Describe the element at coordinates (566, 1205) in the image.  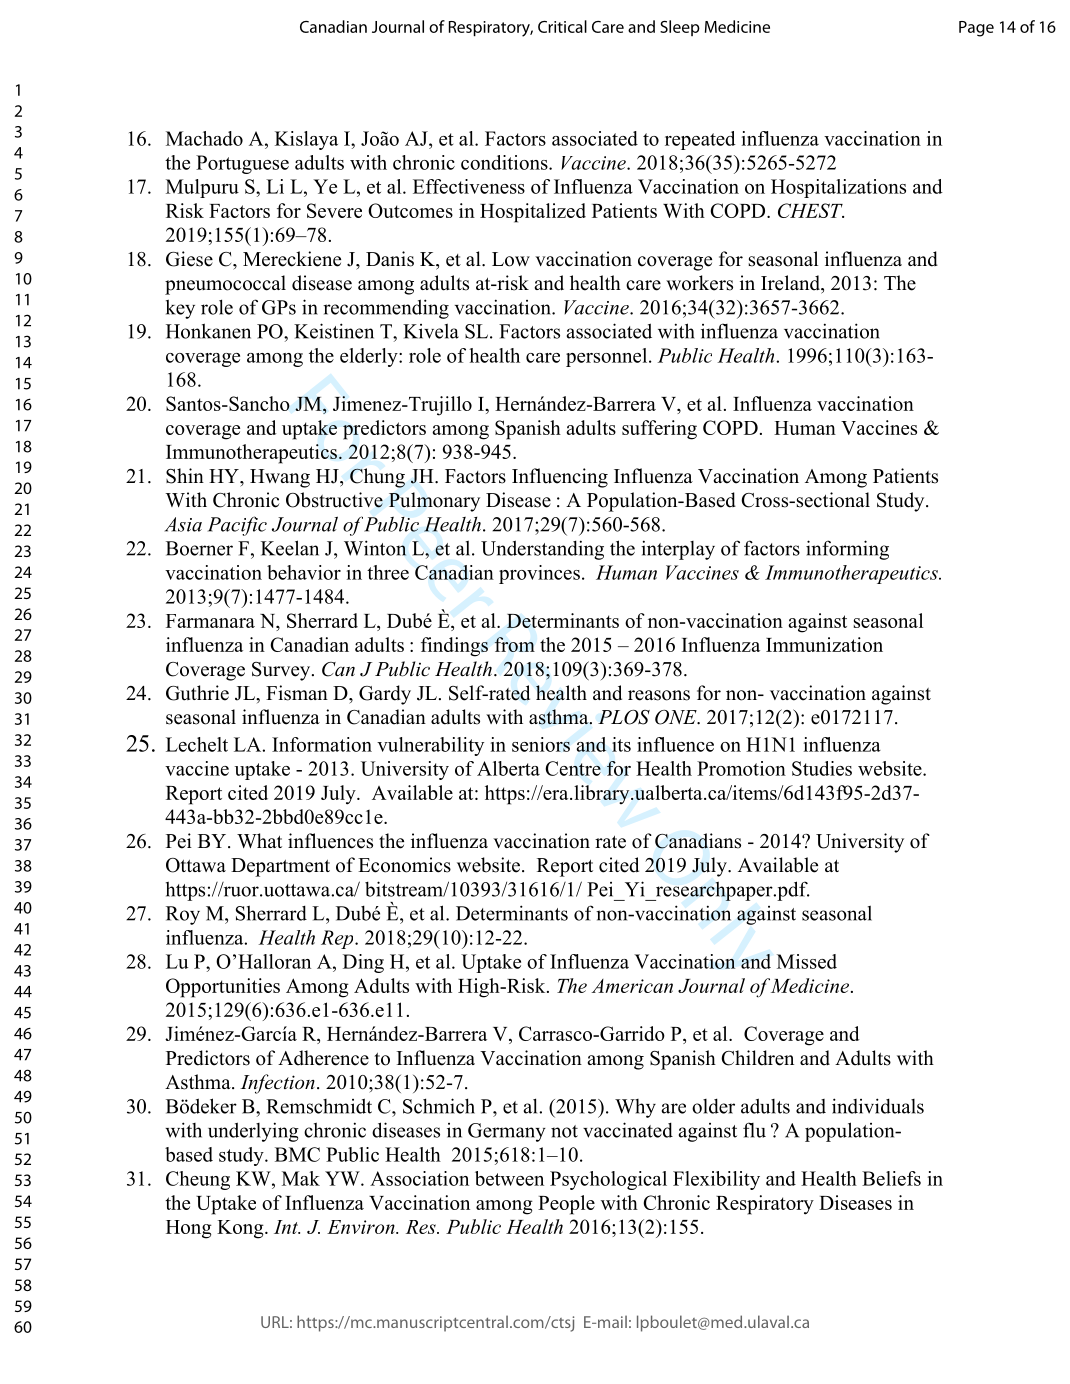
I see `People` at that location.
